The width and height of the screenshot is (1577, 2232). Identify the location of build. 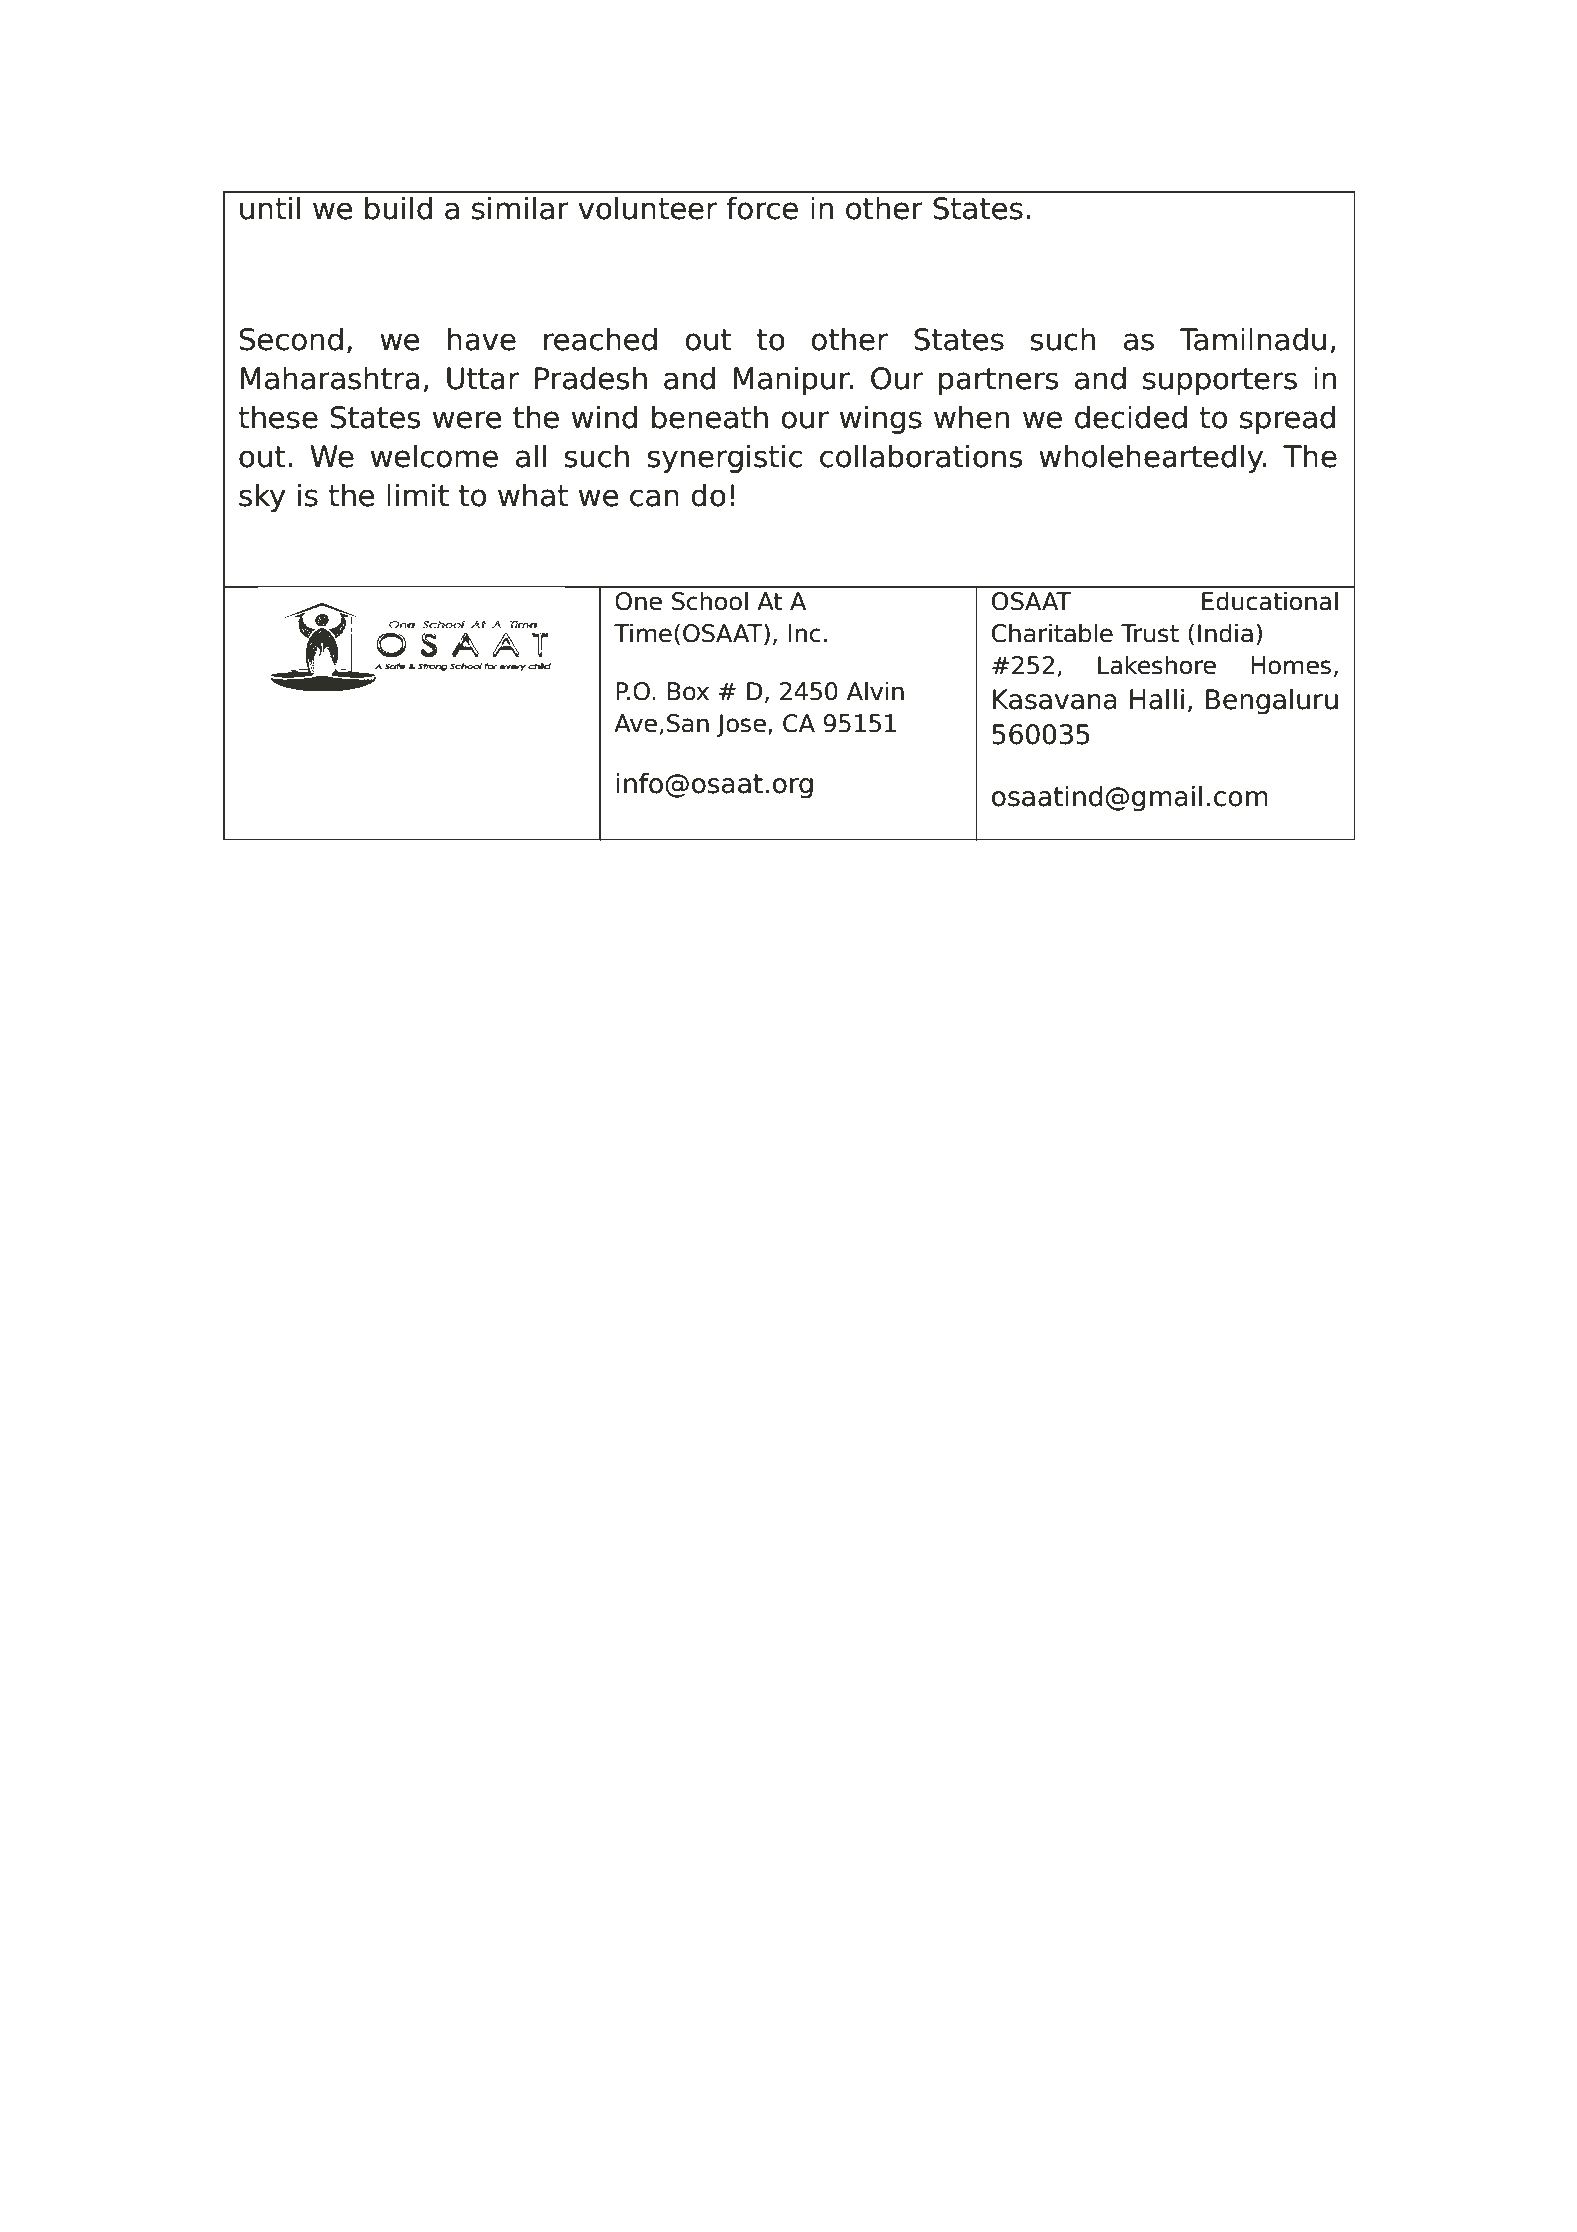
(398, 208).
